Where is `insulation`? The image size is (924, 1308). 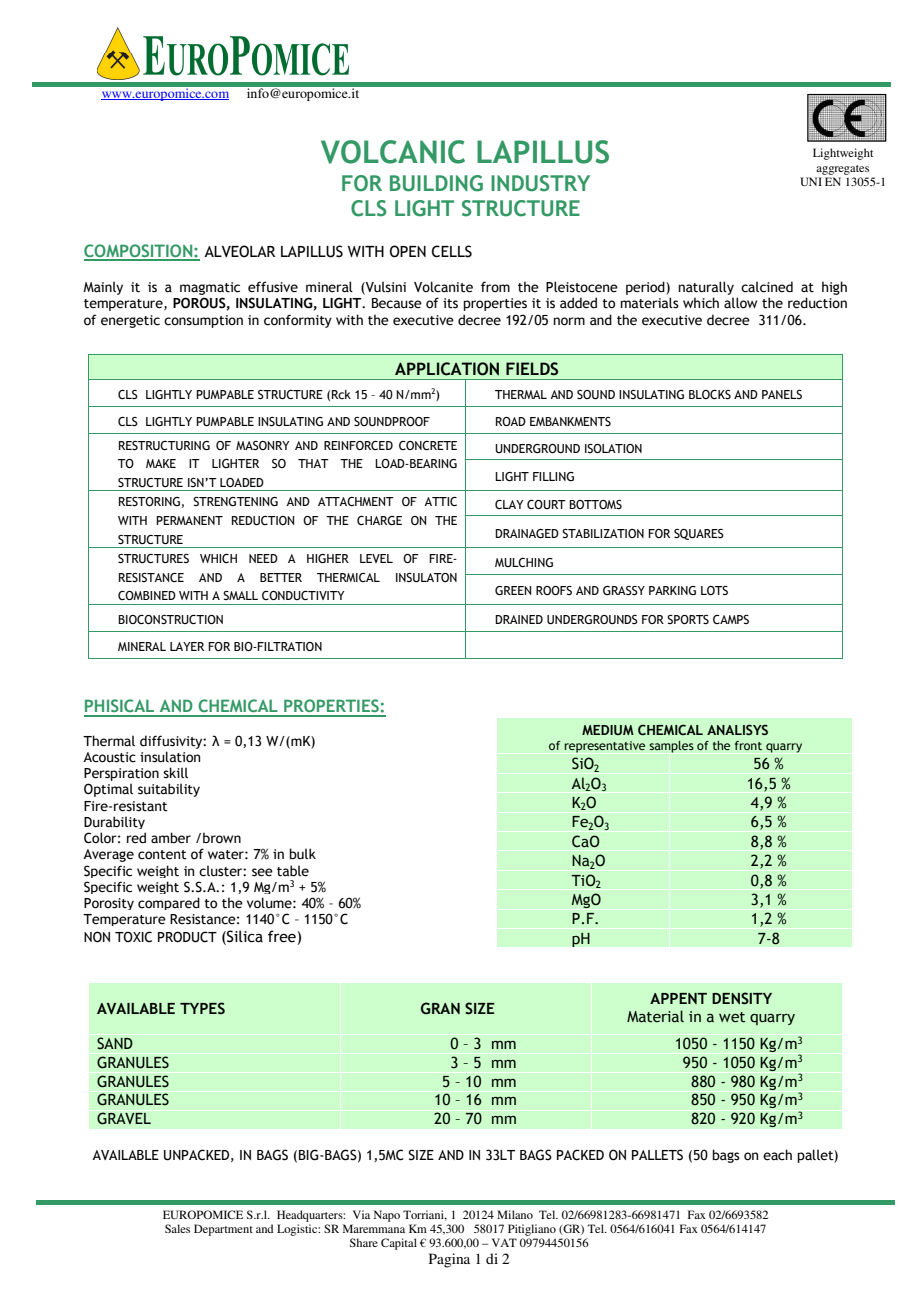
insulation is located at coordinates (170, 757).
